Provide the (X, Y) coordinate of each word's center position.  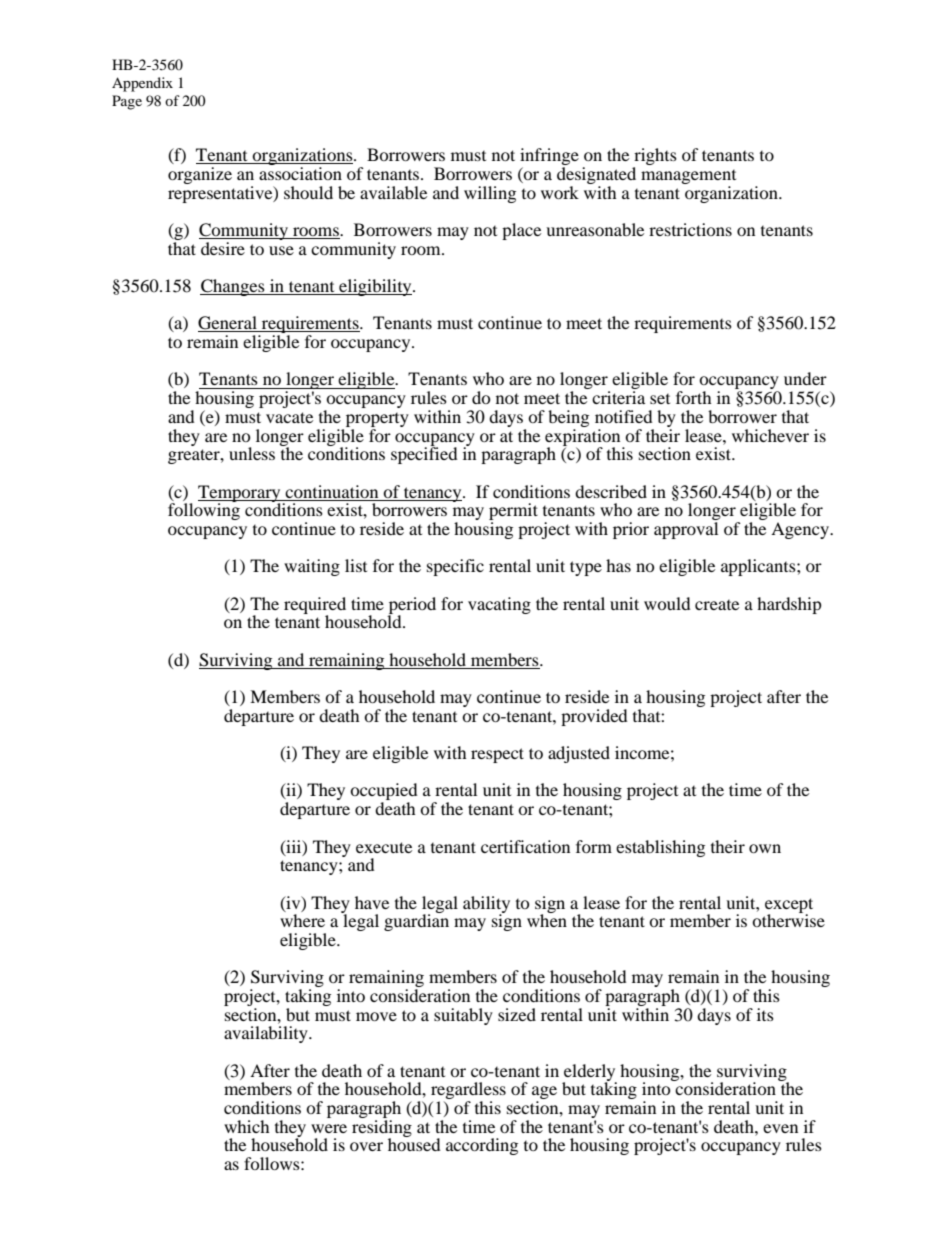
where (302, 920)
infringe (549, 158)
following (204, 510)
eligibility (375, 287)
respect (497, 755)
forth (694, 397)
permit (513, 513)
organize (200, 175)
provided (594, 717)
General (228, 324)
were (329, 1128)
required (315, 606)
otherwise (788, 919)
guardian (416, 921)
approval (686, 530)
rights (655, 158)
